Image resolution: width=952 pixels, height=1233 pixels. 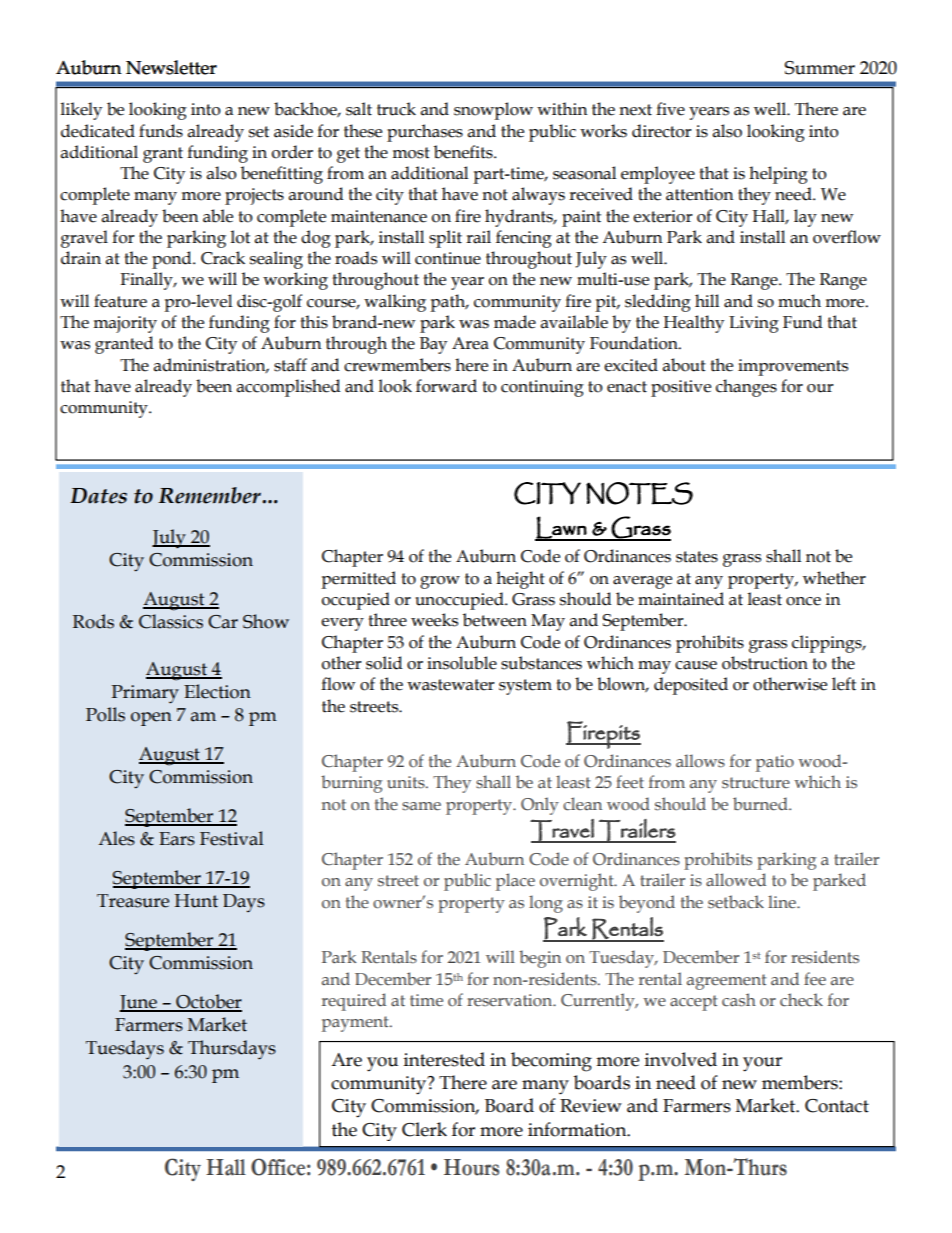 I want to click on patio, so click(x=775, y=763).
